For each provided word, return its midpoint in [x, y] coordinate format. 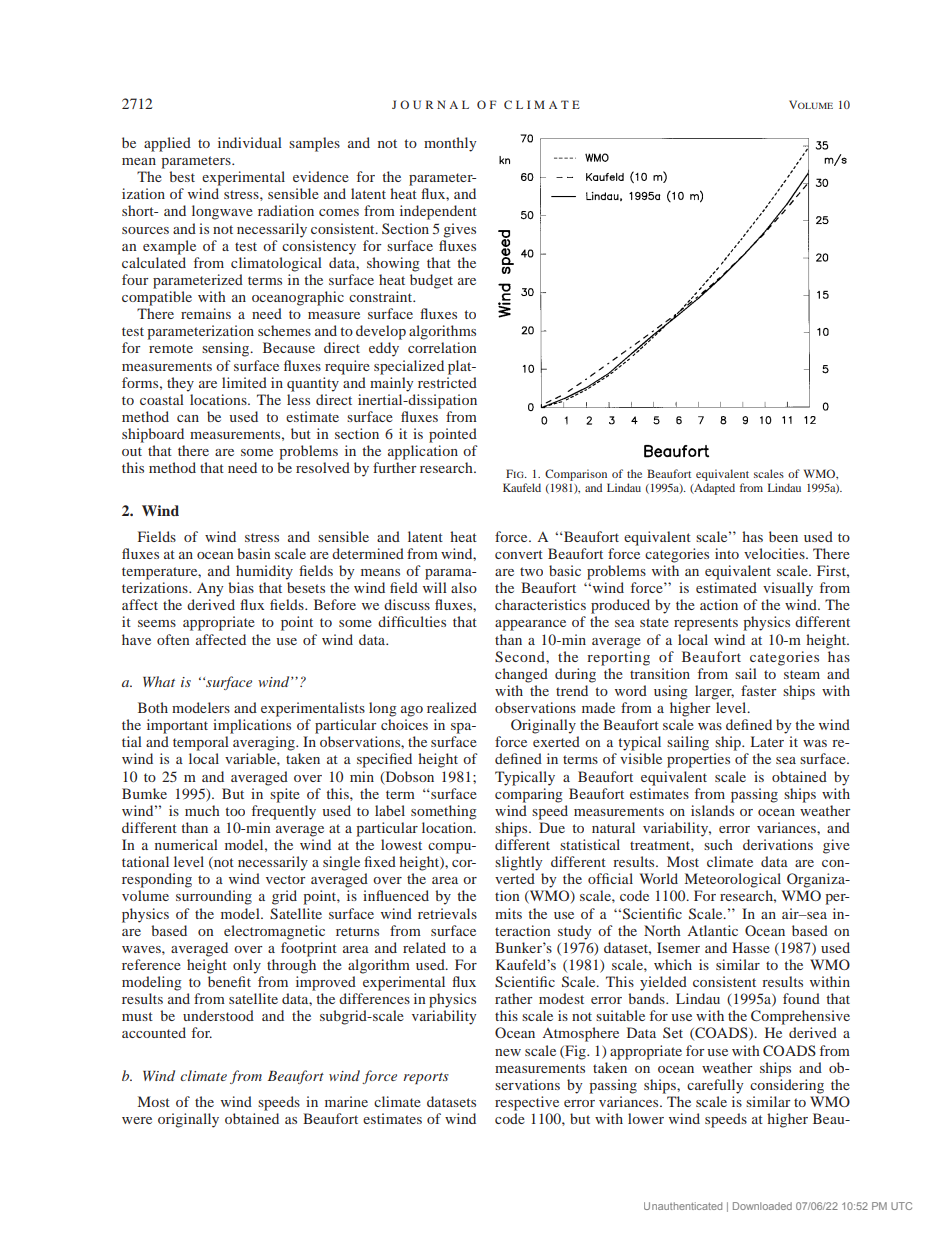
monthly [450, 144]
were [137, 1120]
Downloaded [762, 1206]
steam [802, 674]
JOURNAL [430, 104]
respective [527, 1103]
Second [521, 657]
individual [250, 142]
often [173, 639]
